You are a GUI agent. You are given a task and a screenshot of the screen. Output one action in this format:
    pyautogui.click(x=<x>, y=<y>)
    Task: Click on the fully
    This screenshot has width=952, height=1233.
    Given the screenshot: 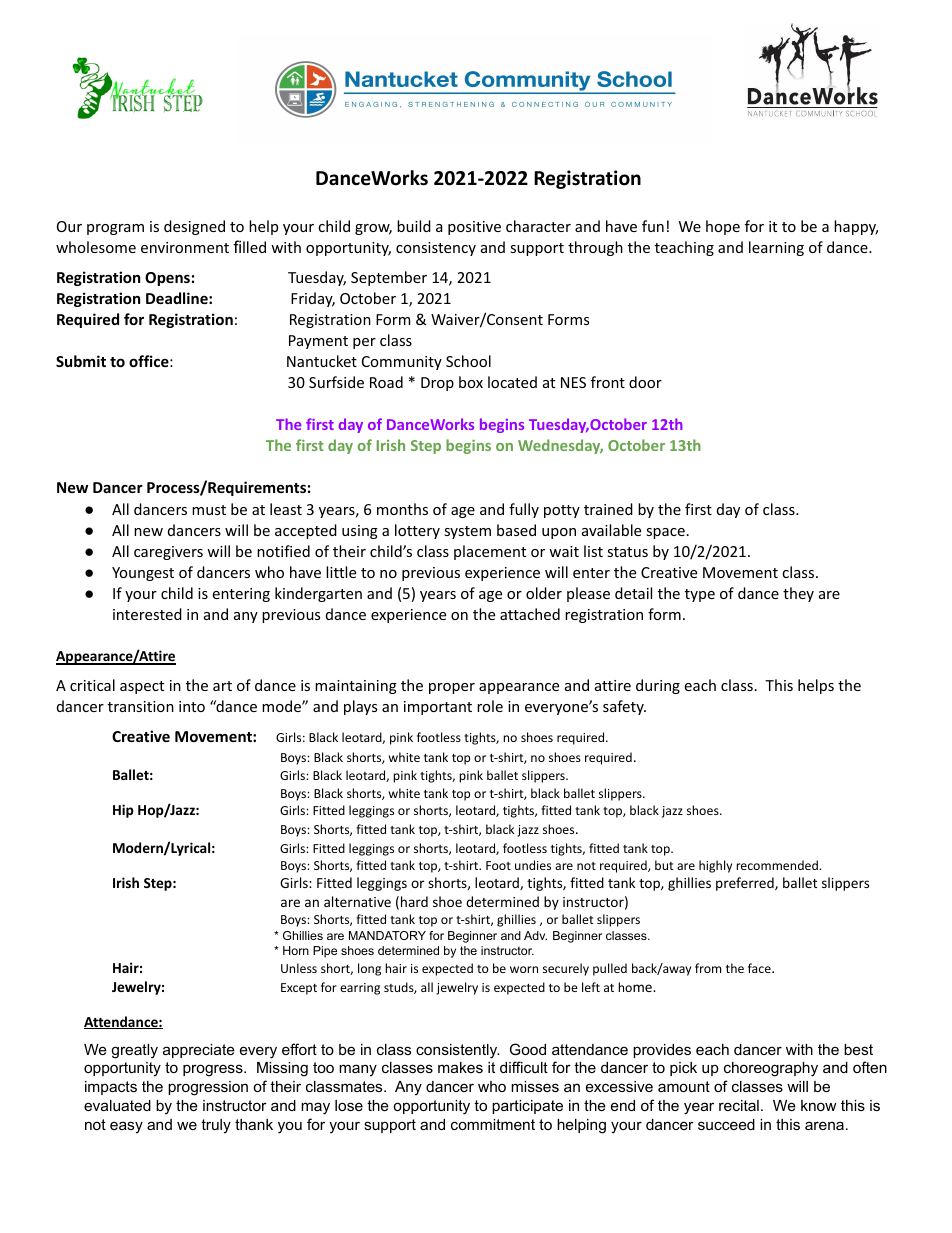 What is the action you would take?
    pyautogui.click(x=524, y=510)
